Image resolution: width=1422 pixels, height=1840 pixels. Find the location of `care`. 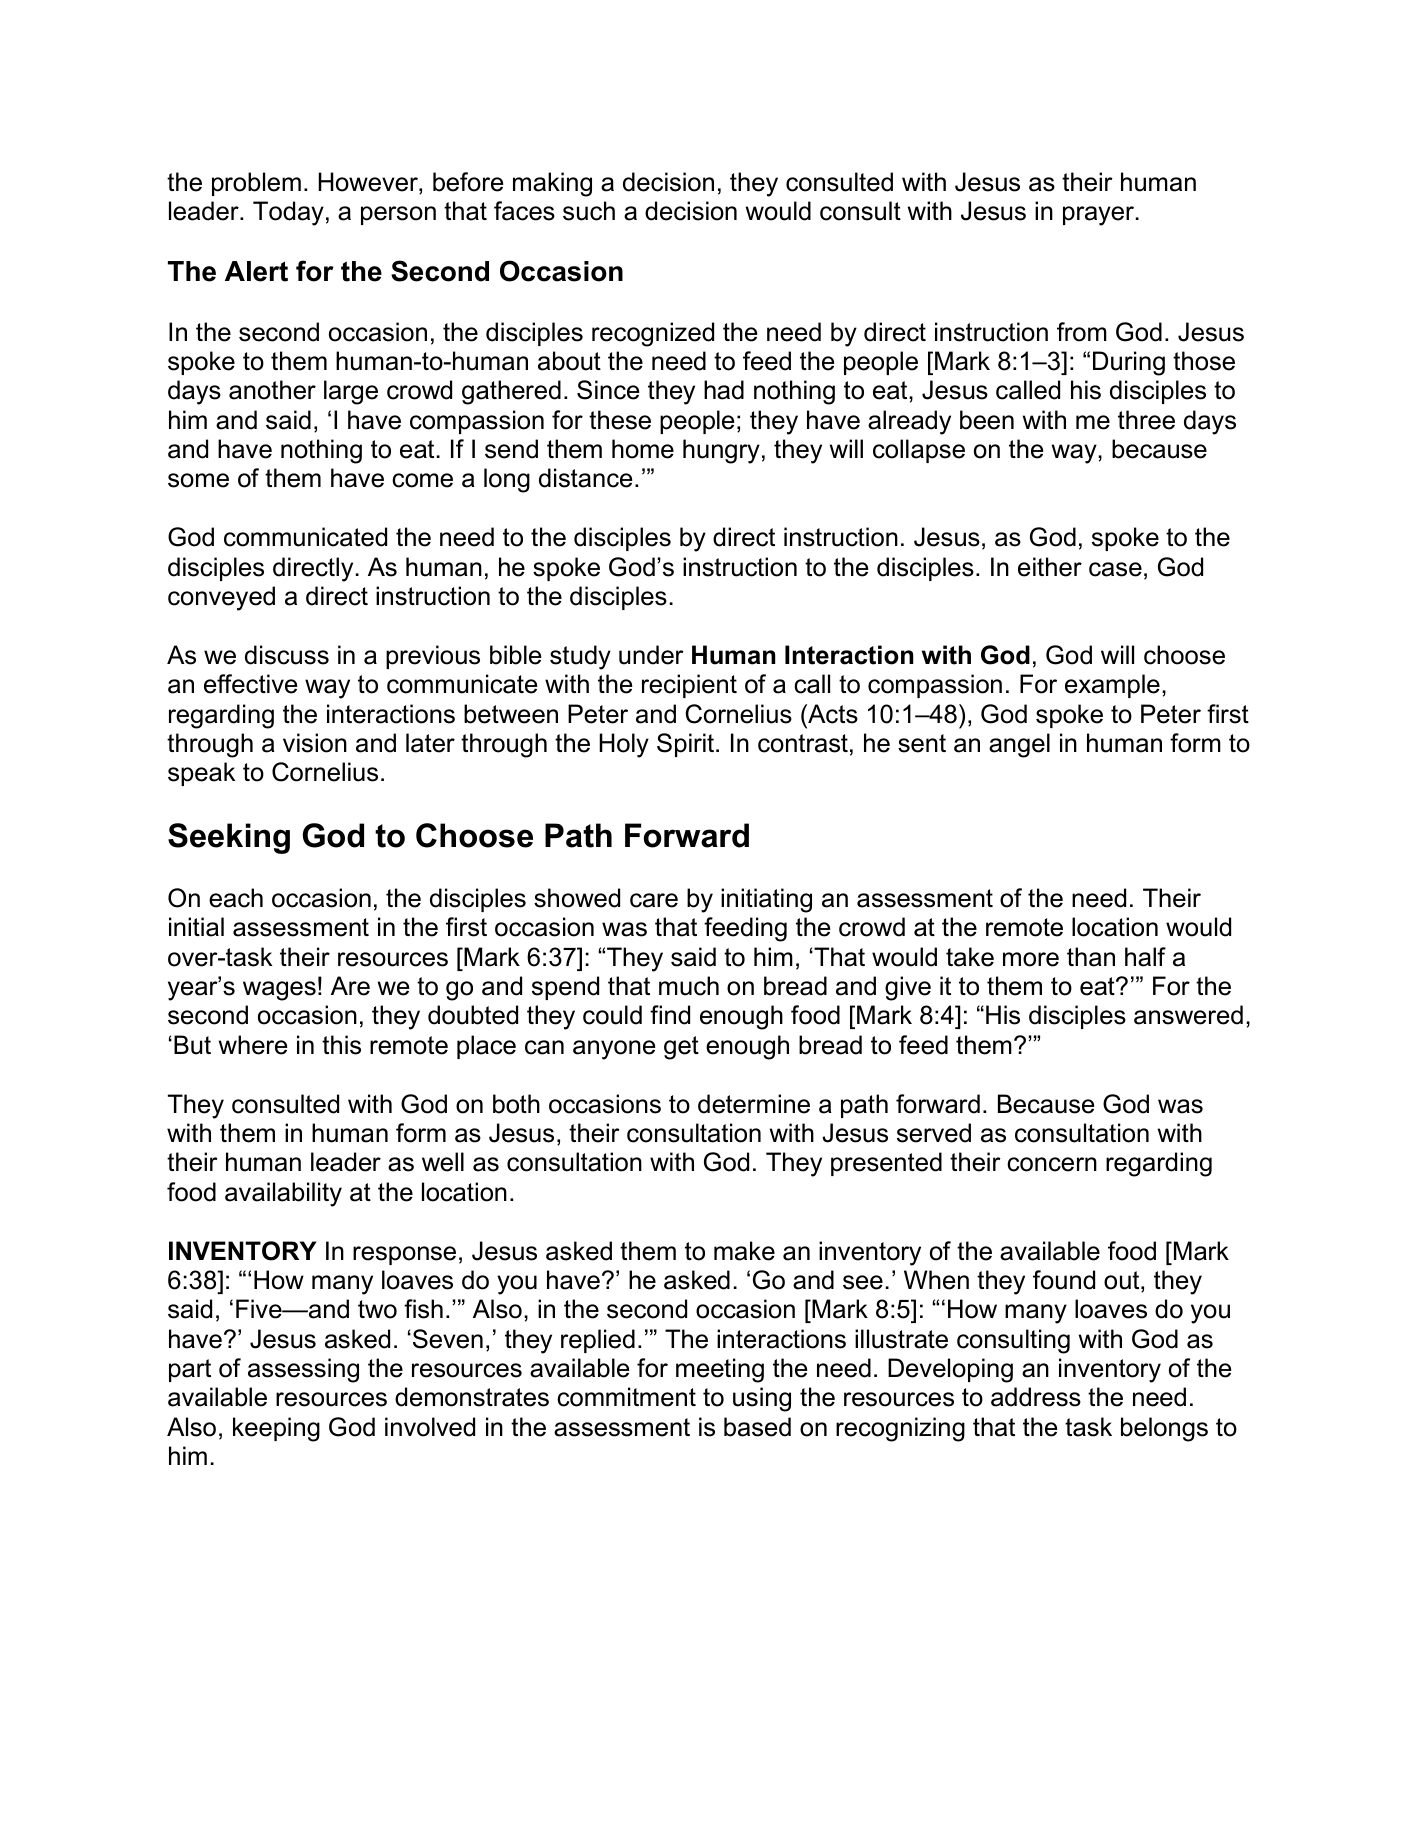

care is located at coordinates (654, 900).
